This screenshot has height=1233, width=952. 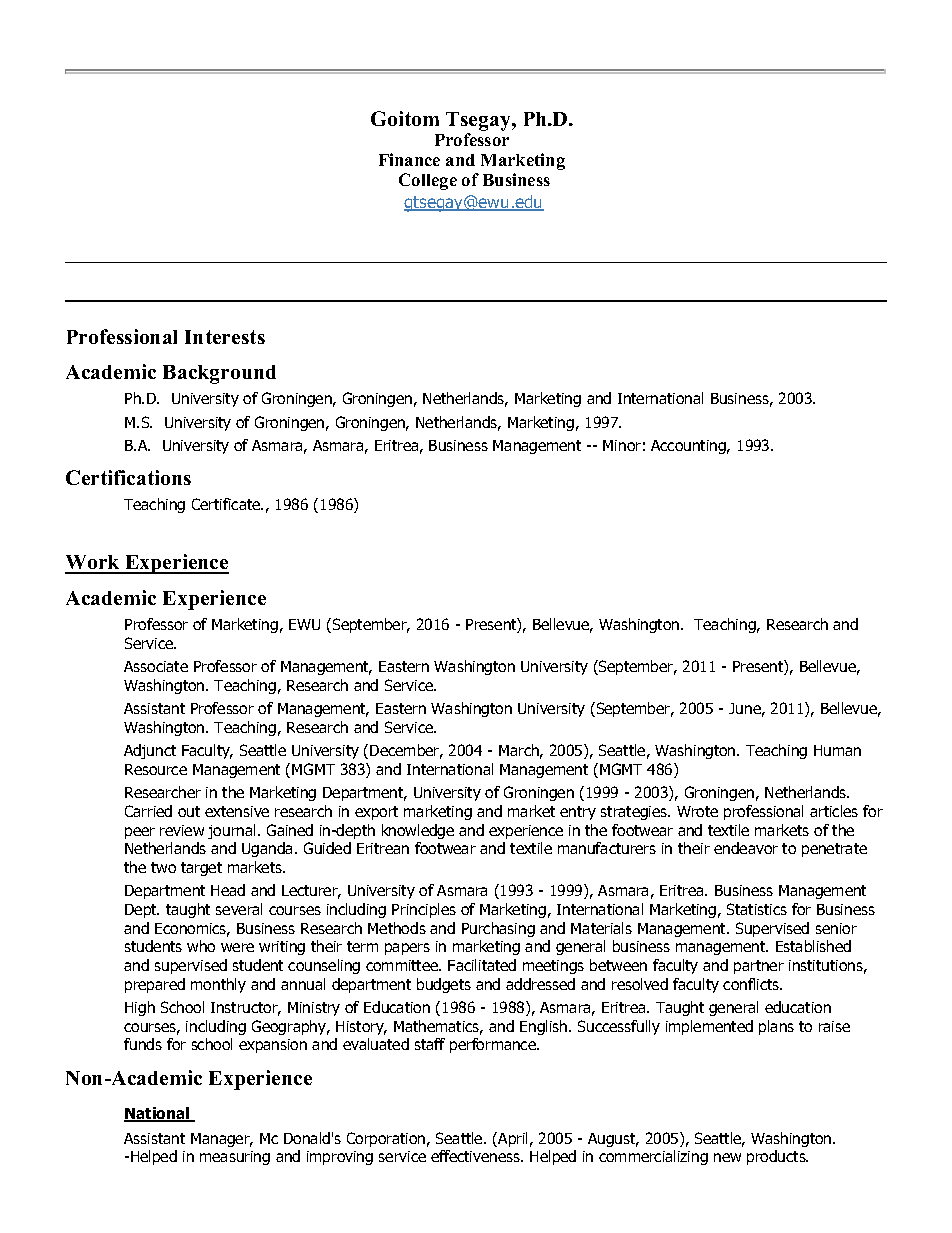 What do you see at coordinates (428, 181) in the screenshot?
I see `College` at bounding box center [428, 181].
